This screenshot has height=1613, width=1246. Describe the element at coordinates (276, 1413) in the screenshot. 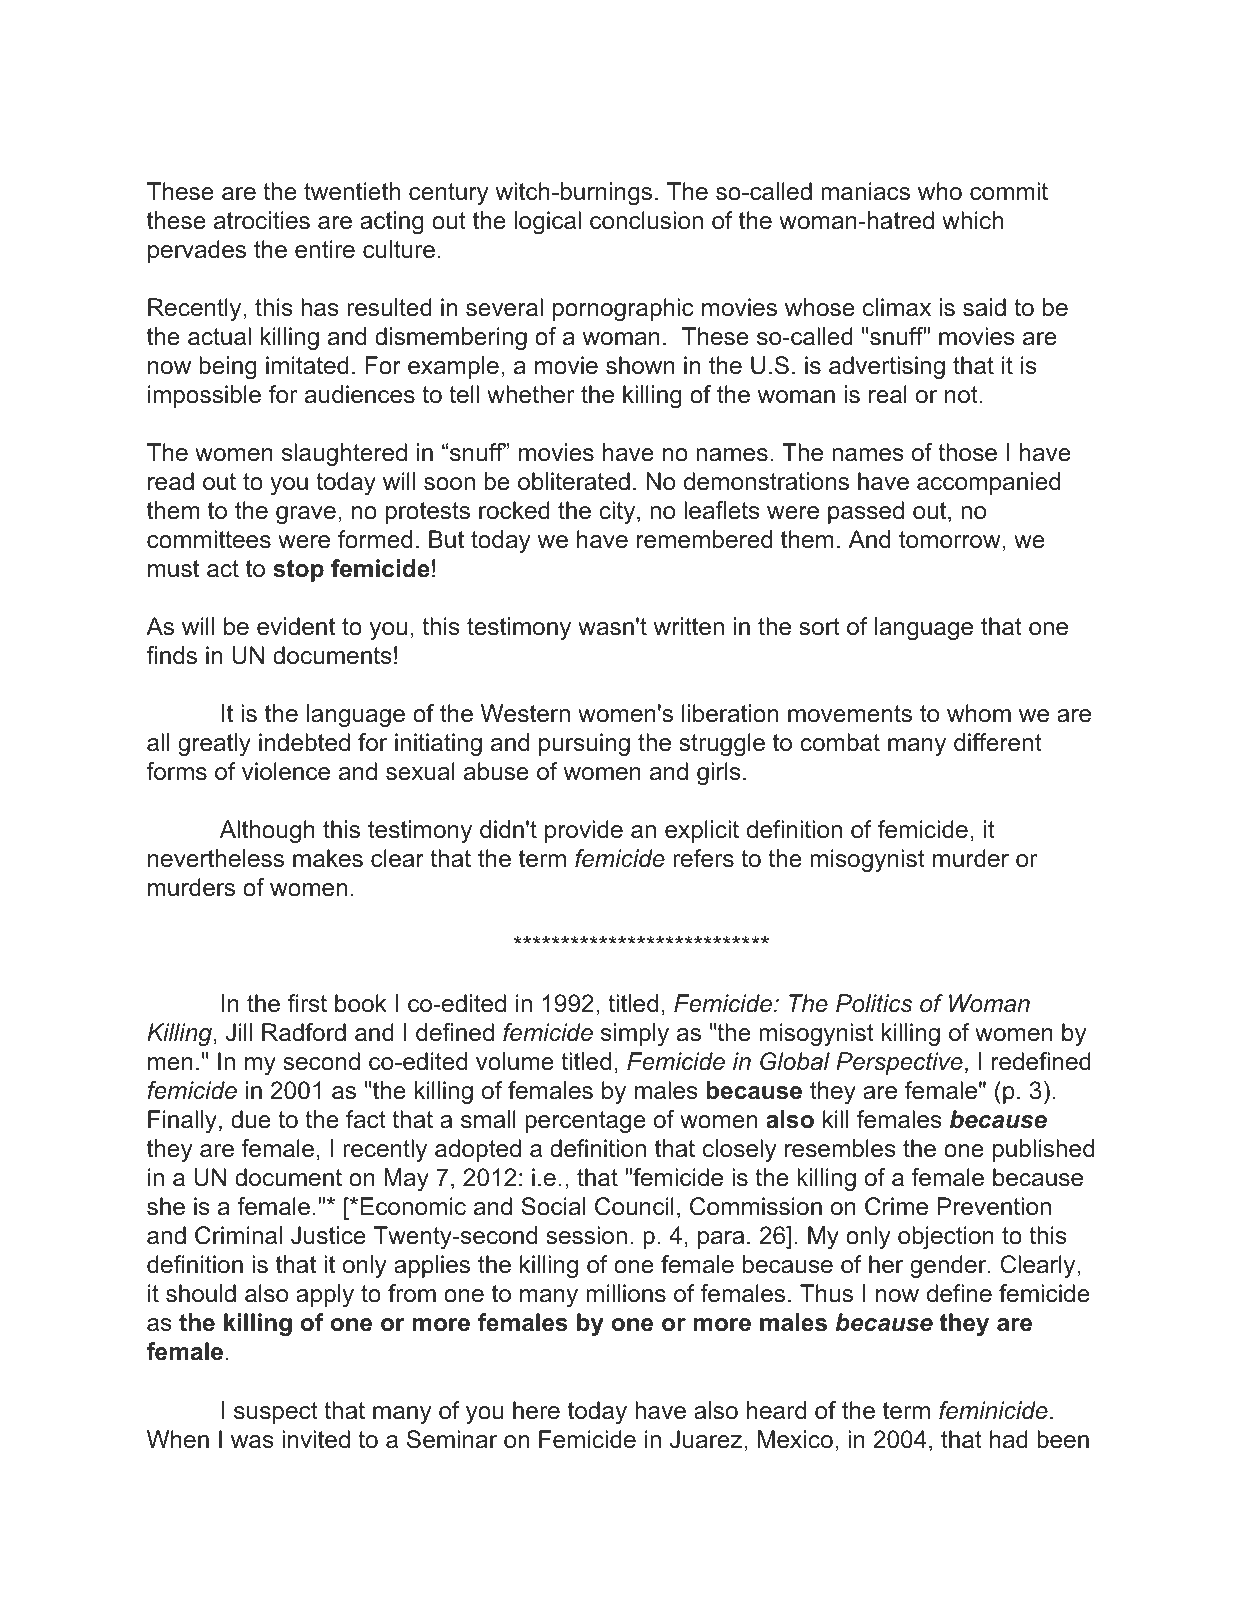

I see `suspect` at that location.
